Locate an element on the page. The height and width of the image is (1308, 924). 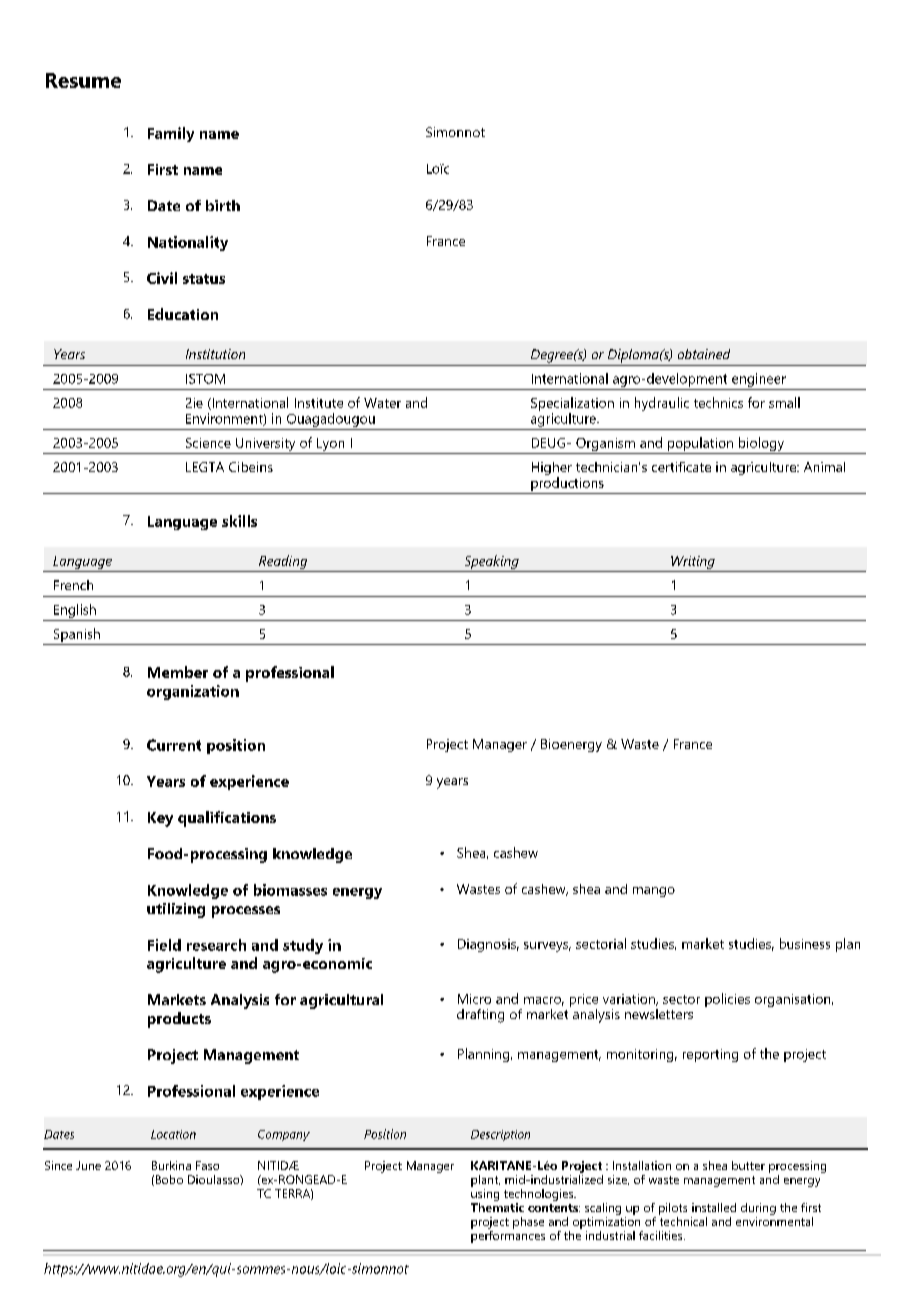
Member is located at coordinates (178, 672).
